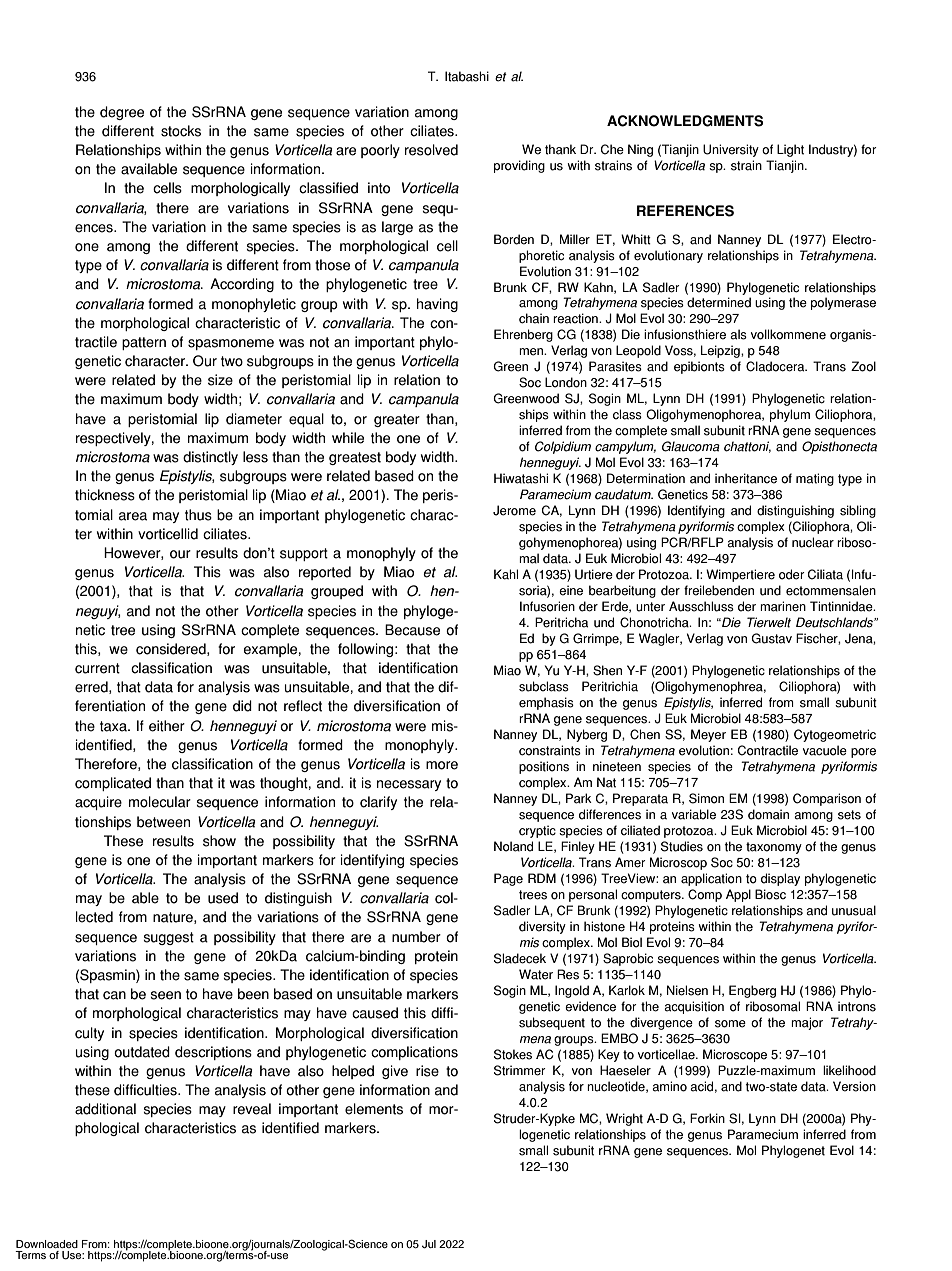 Image resolution: width=952 pixels, height=1271 pixels. Describe the element at coordinates (181, 131) in the screenshot. I see `stocks` at that location.
